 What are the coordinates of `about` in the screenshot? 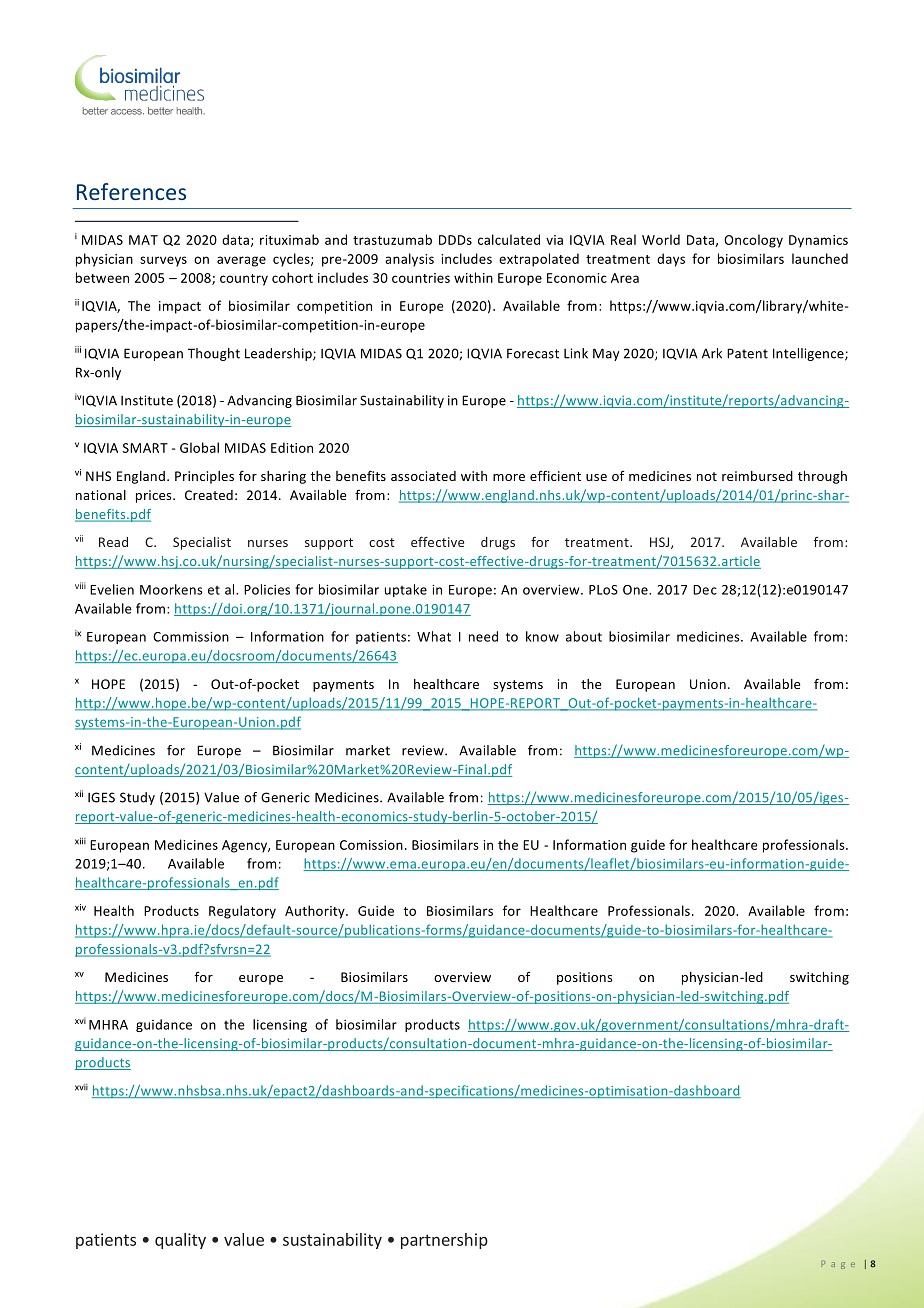 It's located at (584, 636).
